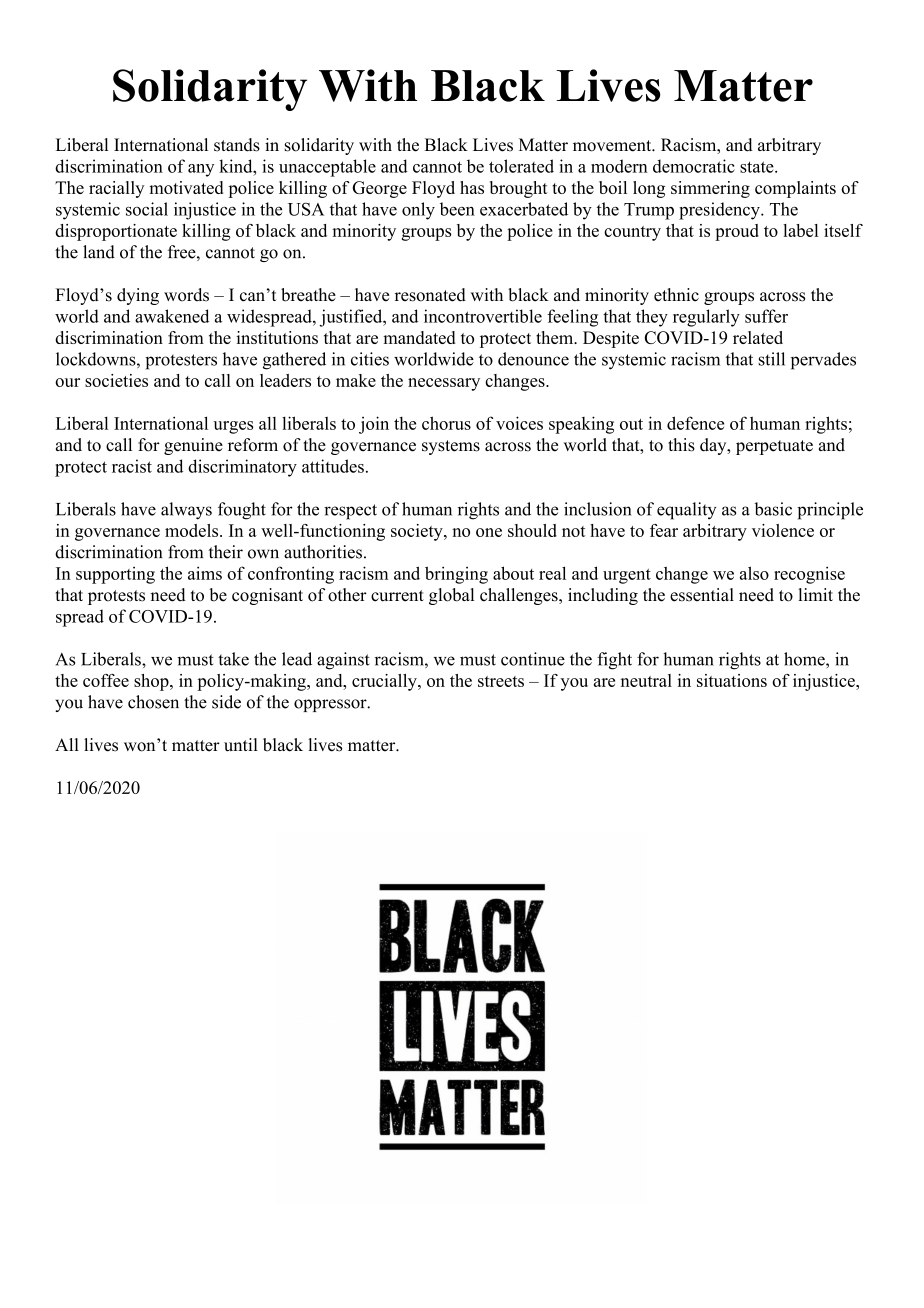 The height and width of the screenshot is (1308, 924). I want to click on supporting, so click(115, 575).
